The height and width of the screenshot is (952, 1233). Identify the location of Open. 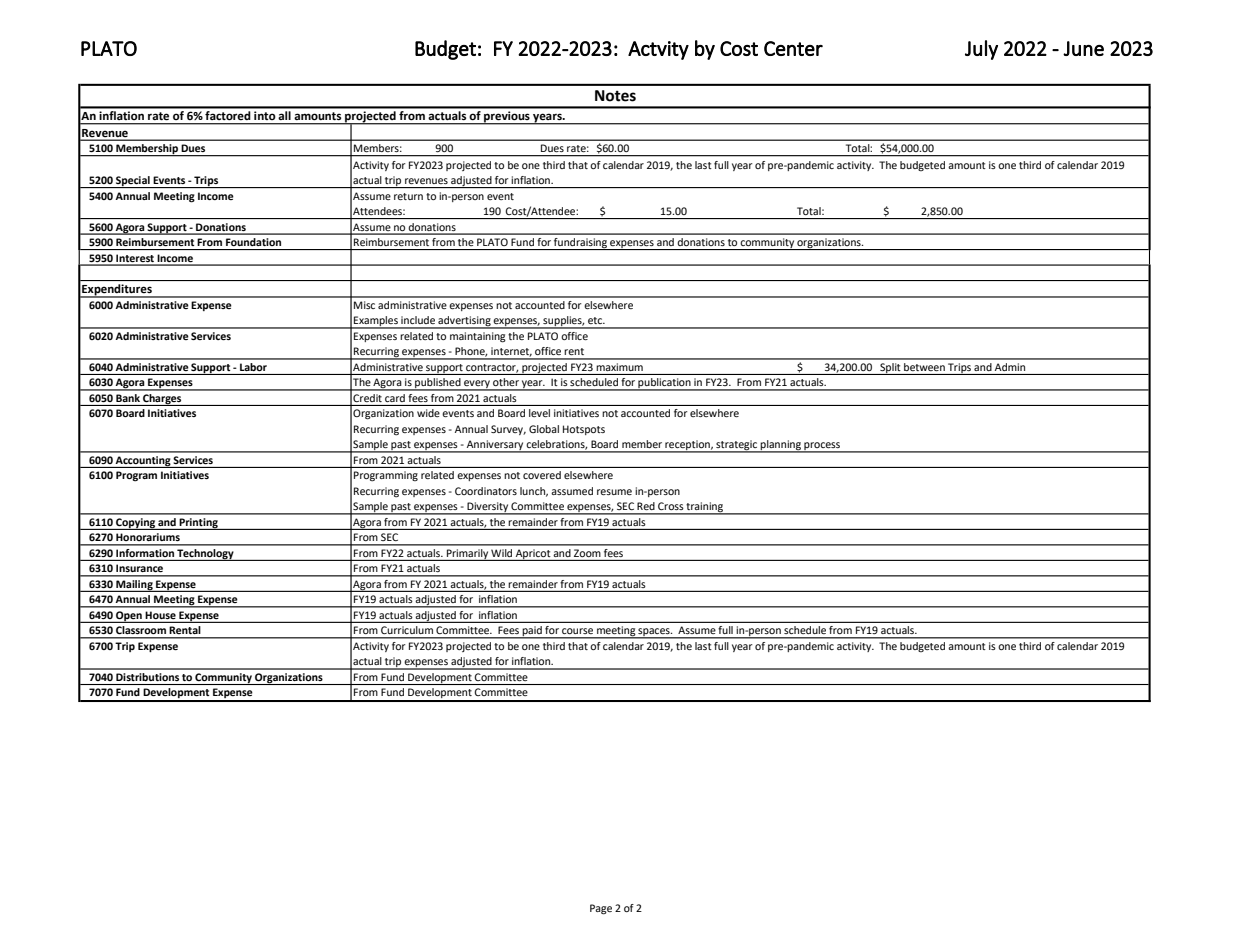
(129, 617).
